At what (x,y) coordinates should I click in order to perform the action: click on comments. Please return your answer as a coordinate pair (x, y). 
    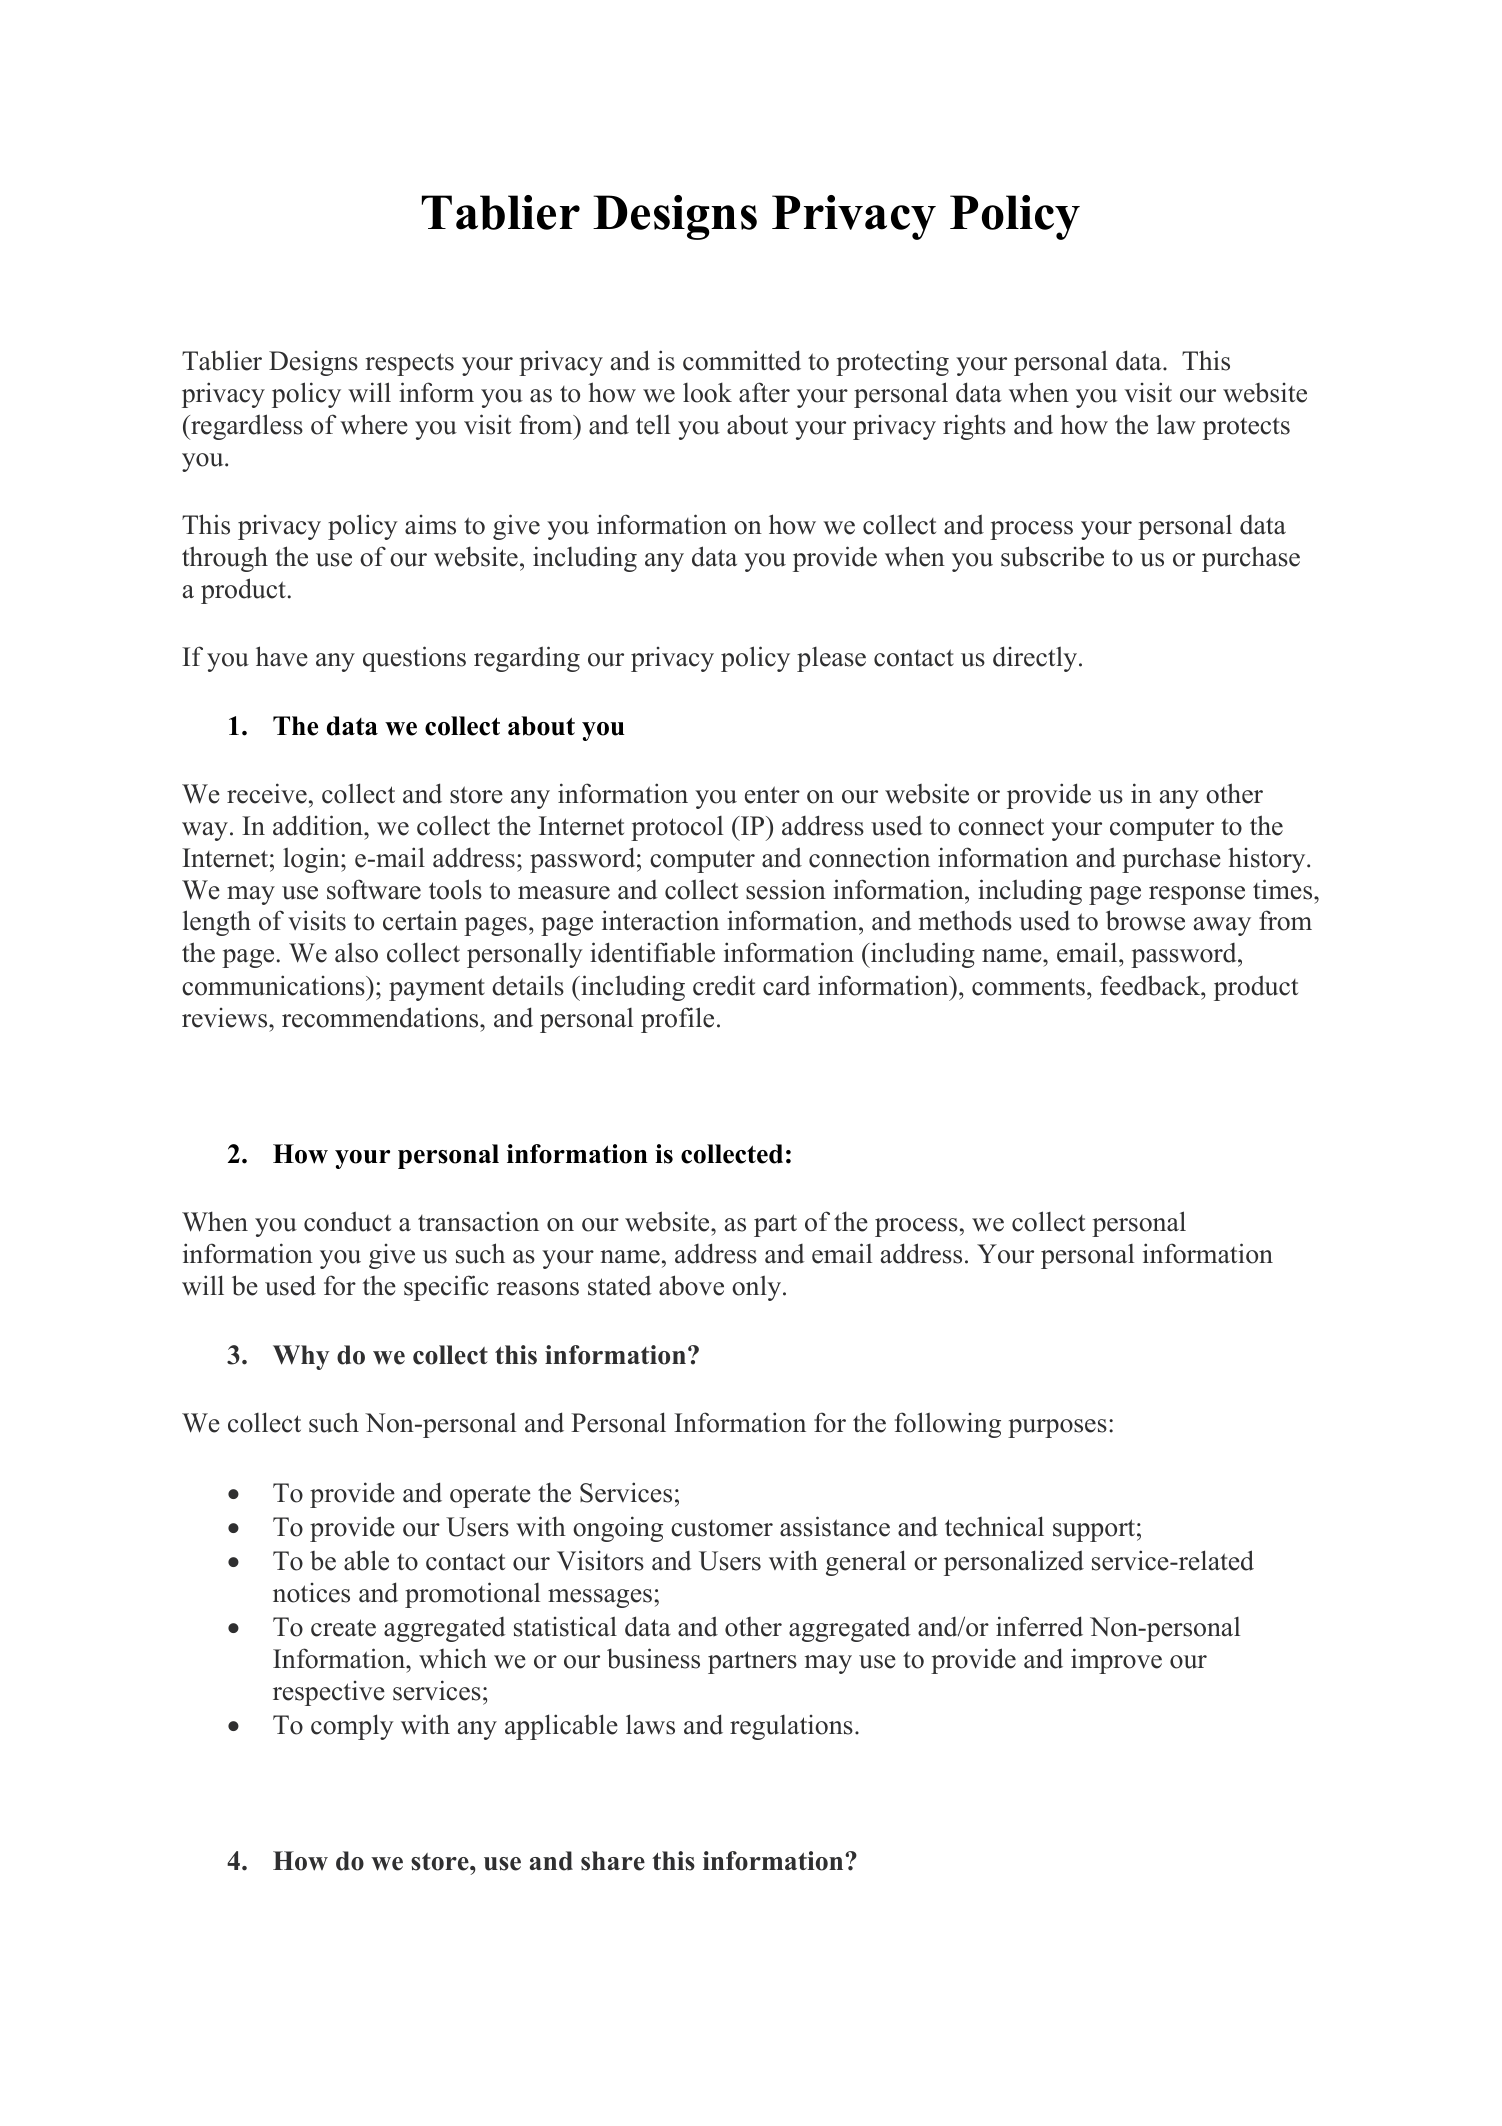
    Looking at the image, I should click on (1028, 987).
